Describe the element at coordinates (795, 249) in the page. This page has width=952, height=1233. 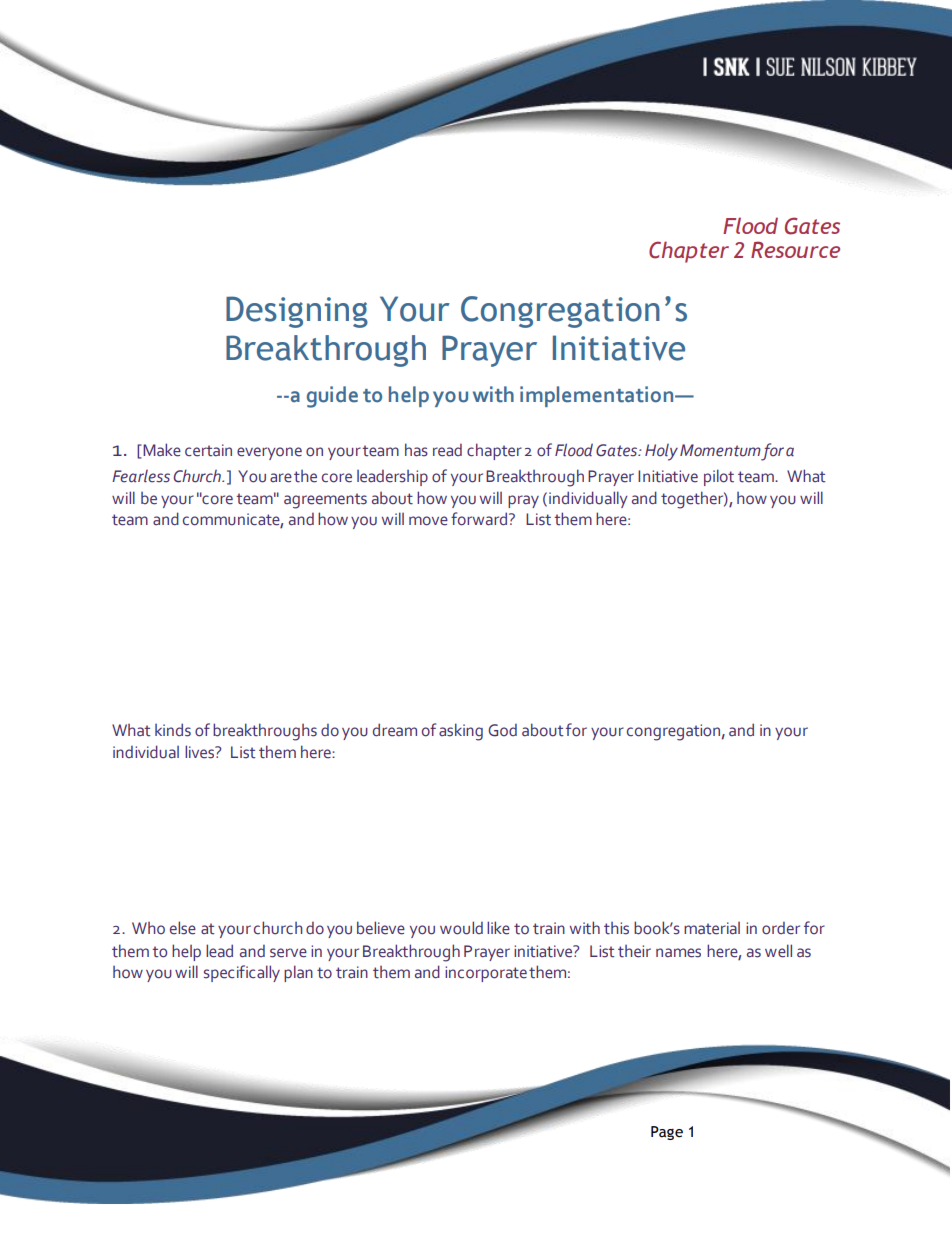
I see `Resource` at that location.
